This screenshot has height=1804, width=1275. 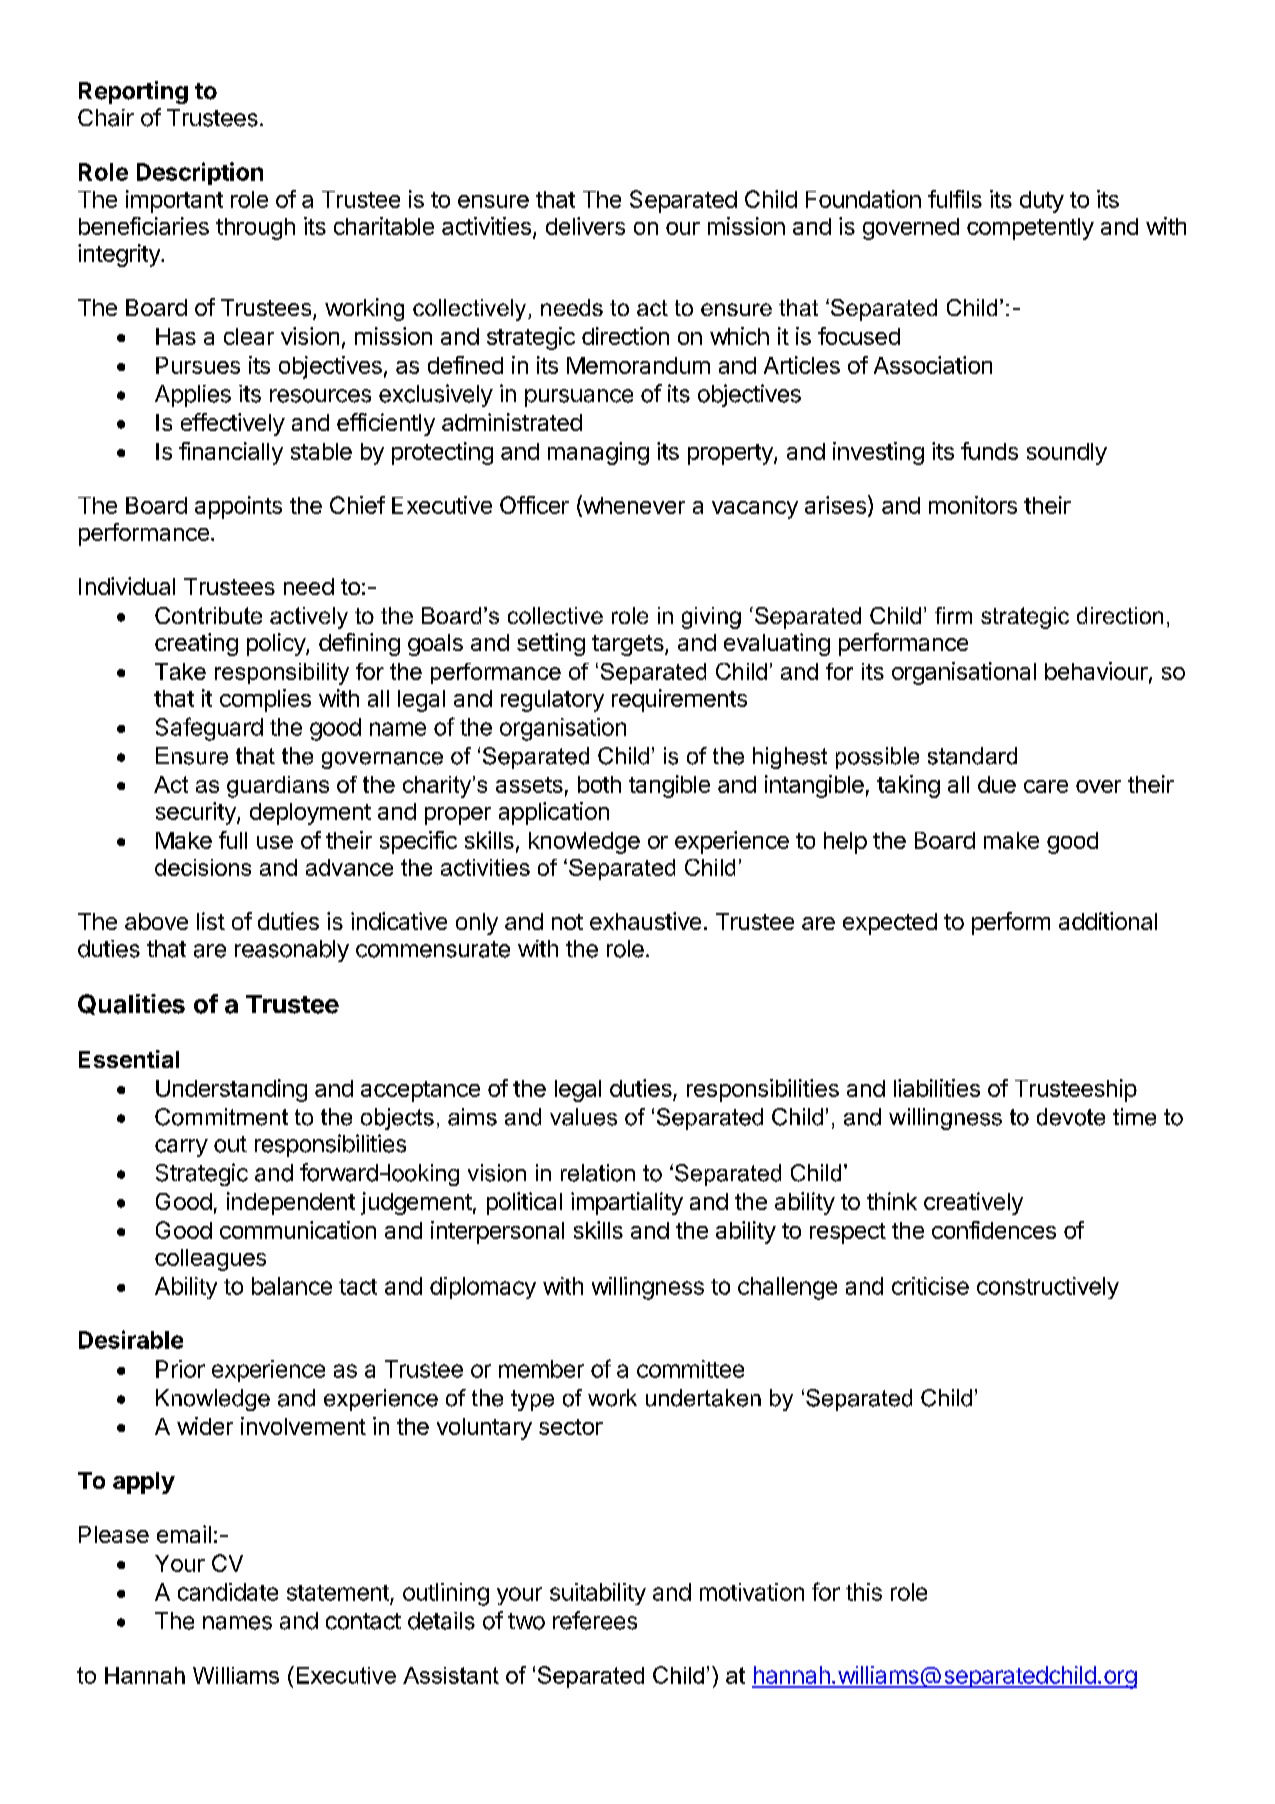 What do you see at coordinates (200, 173) in the screenshot?
I see `Description` at bounding box center [200, 173].
